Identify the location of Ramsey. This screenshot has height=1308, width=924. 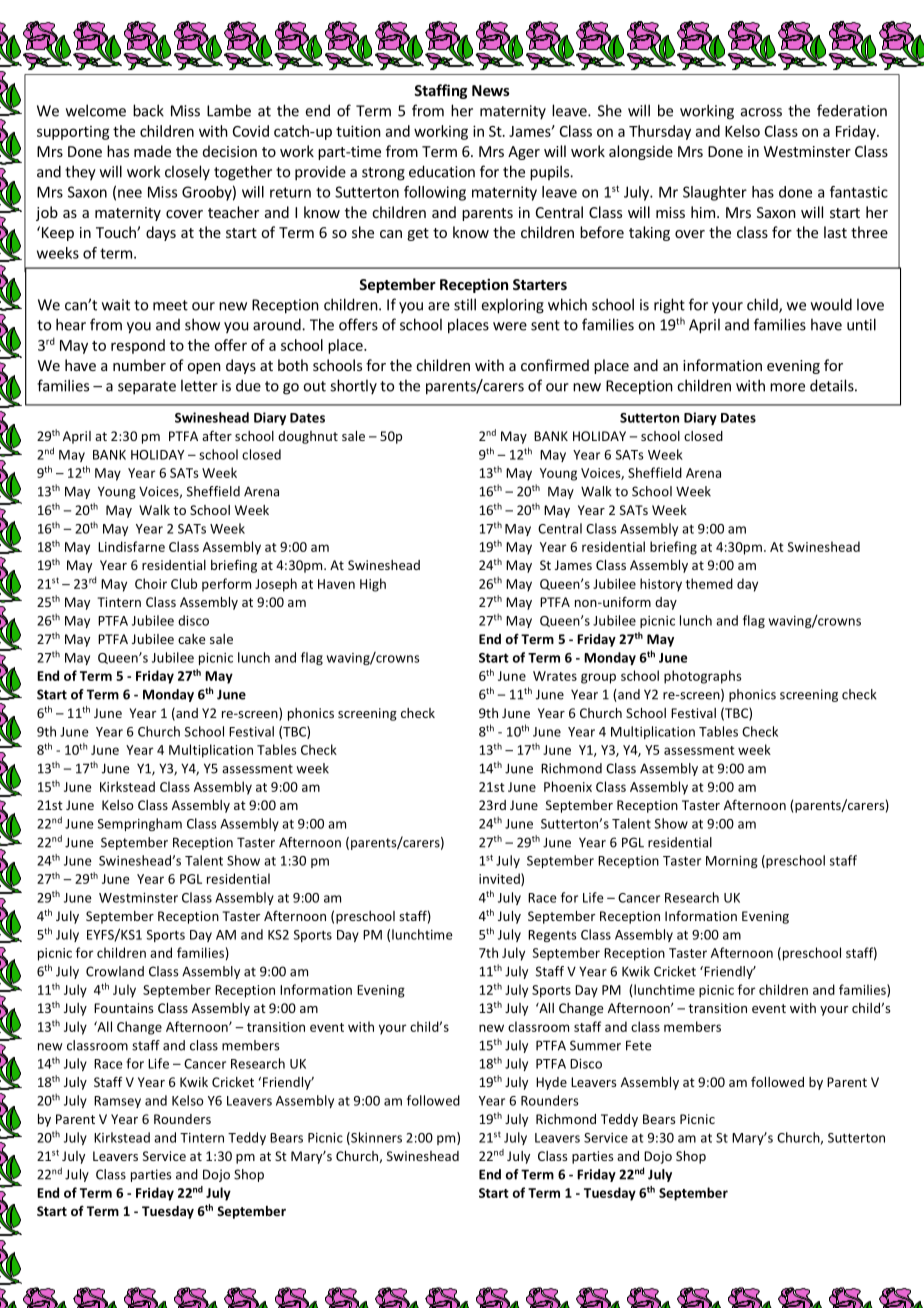
(117, 1102).
